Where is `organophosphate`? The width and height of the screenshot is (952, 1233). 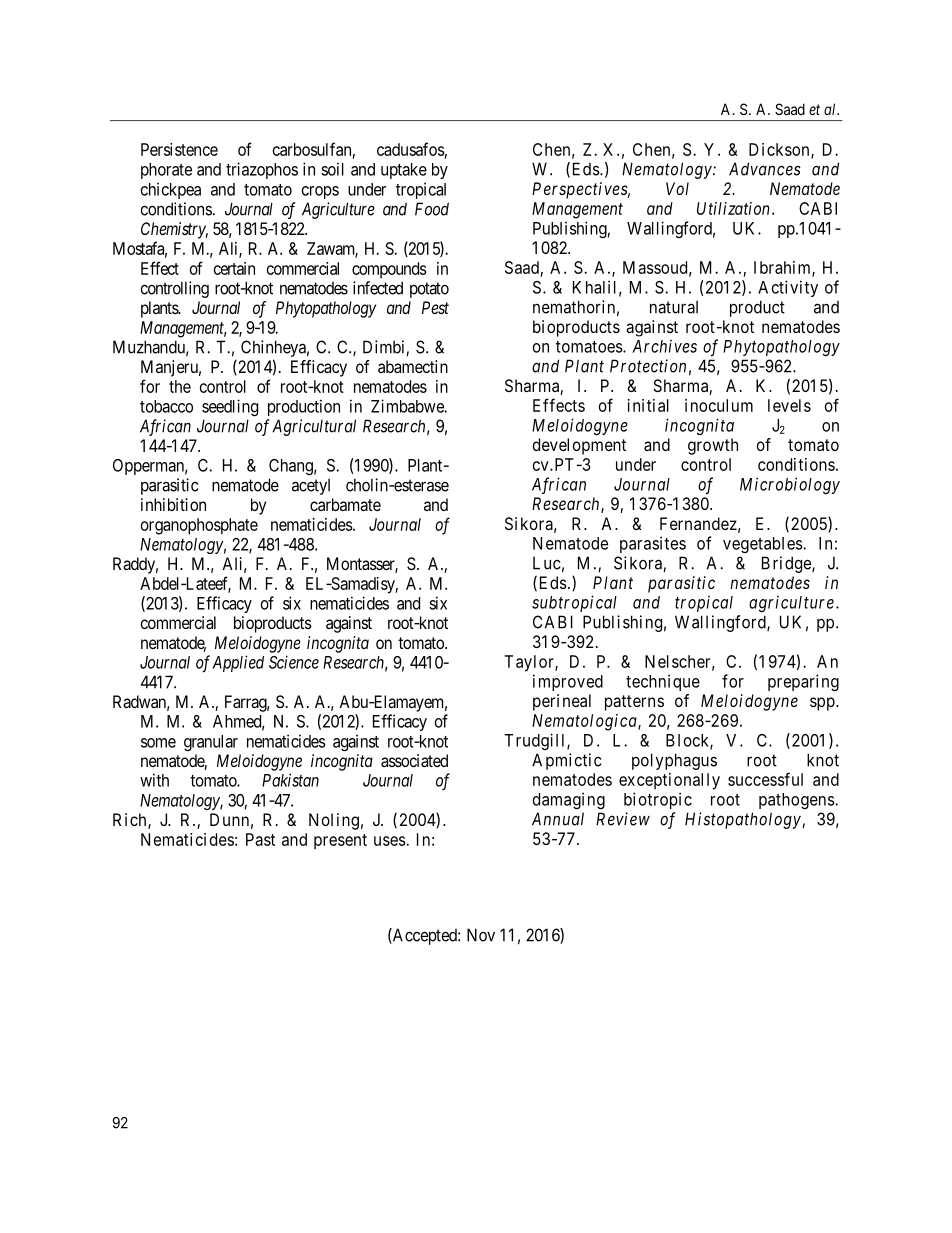 organophosphate is located at coordinates (199, 526).
